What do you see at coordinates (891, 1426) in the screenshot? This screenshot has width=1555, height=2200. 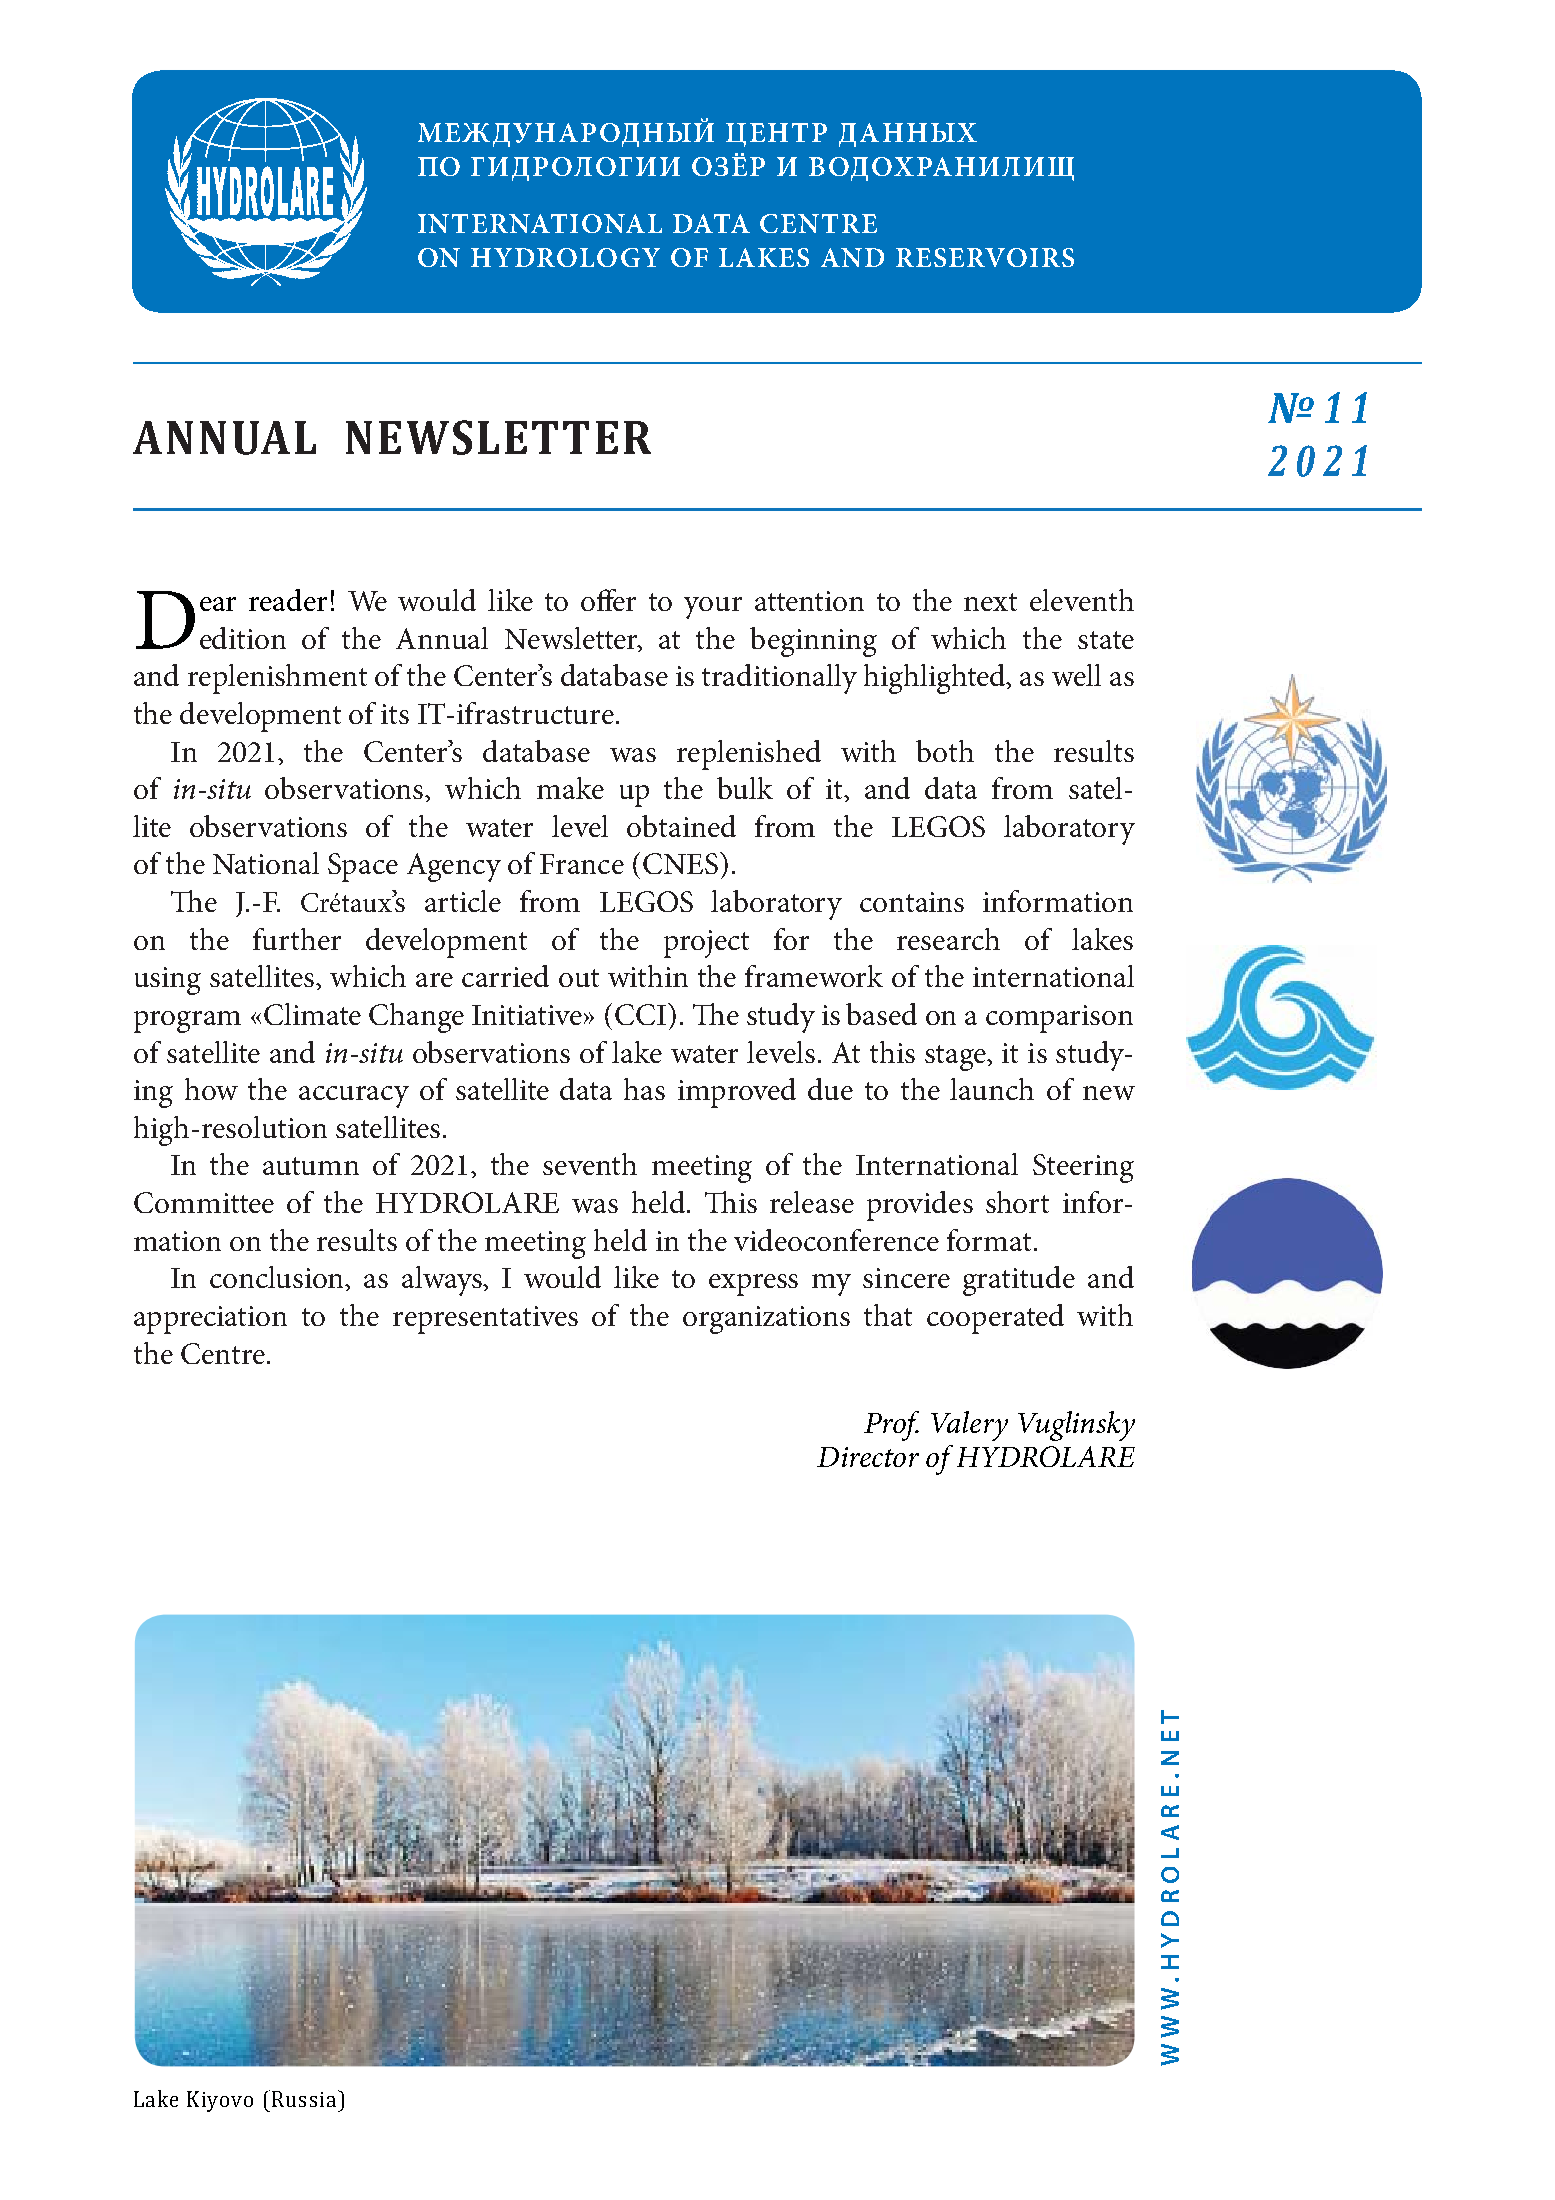 I see `Prof` at bounding box center [891, 1426].
